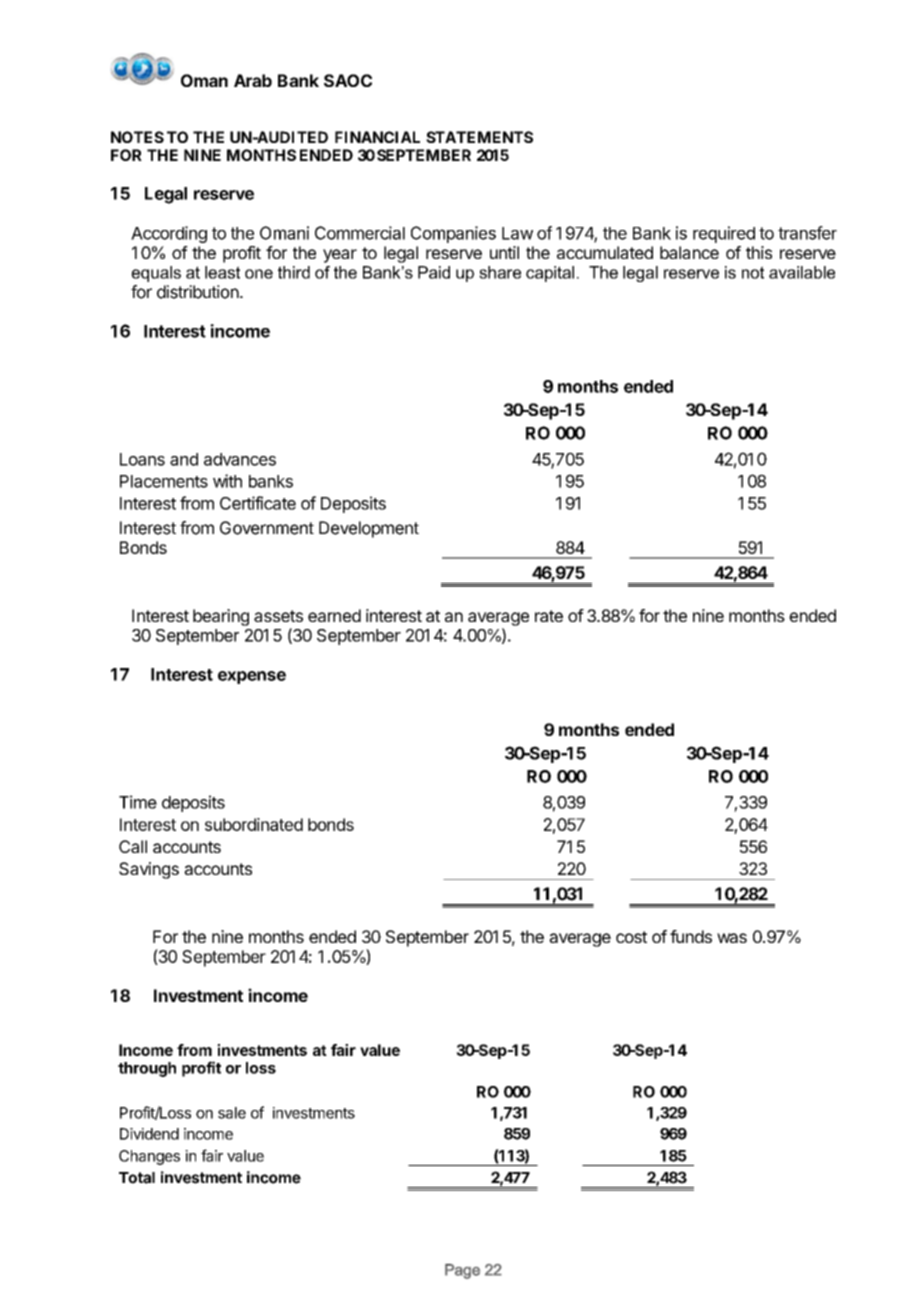 The height and width of the page is (1308, 924). Describe the element at coordinates (479, 137) in the page. I see `STATEMENTS` at that location.
